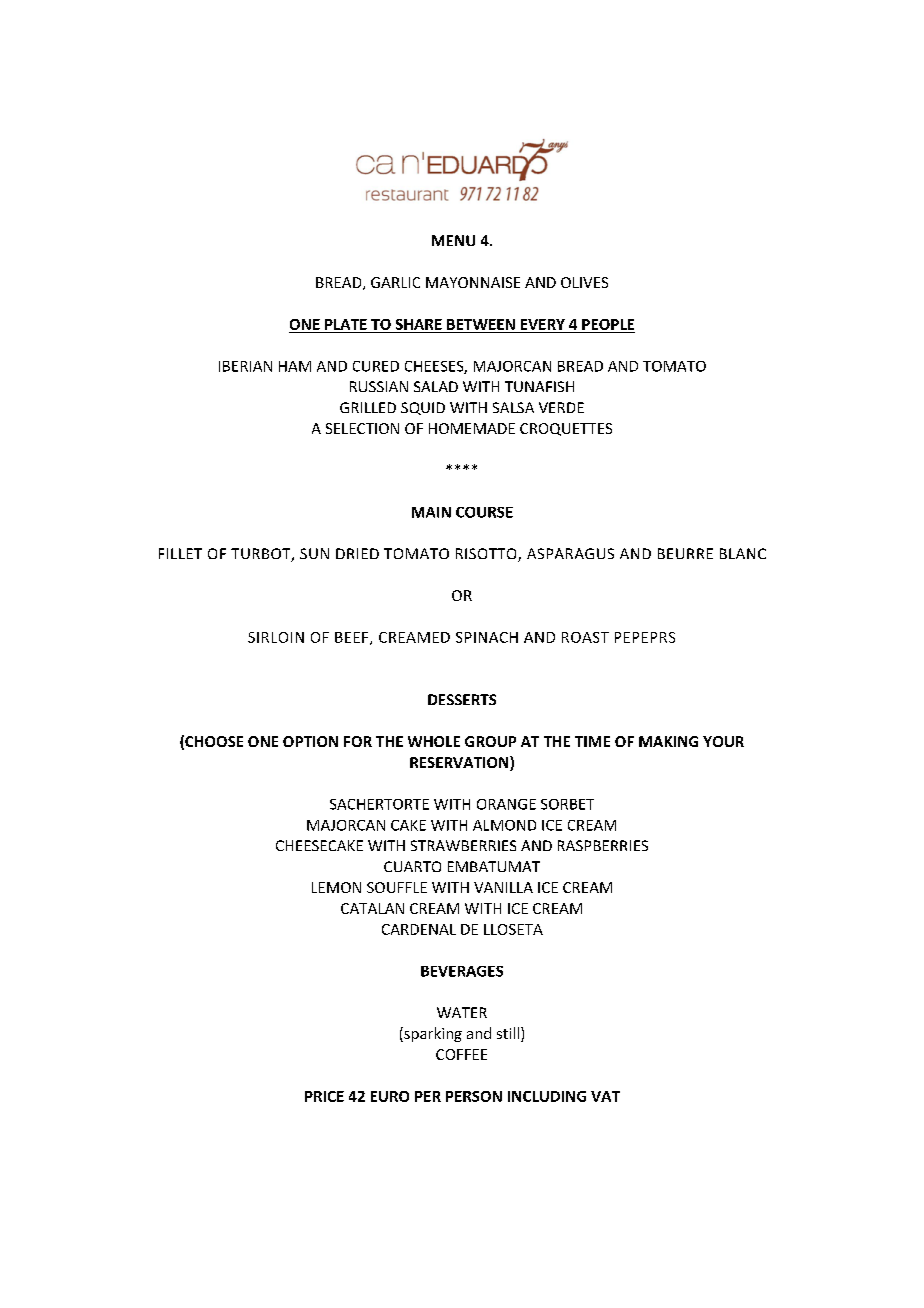  Describe the element at coordinates (668, 741) in the image. I see `MAKING` at that location.
